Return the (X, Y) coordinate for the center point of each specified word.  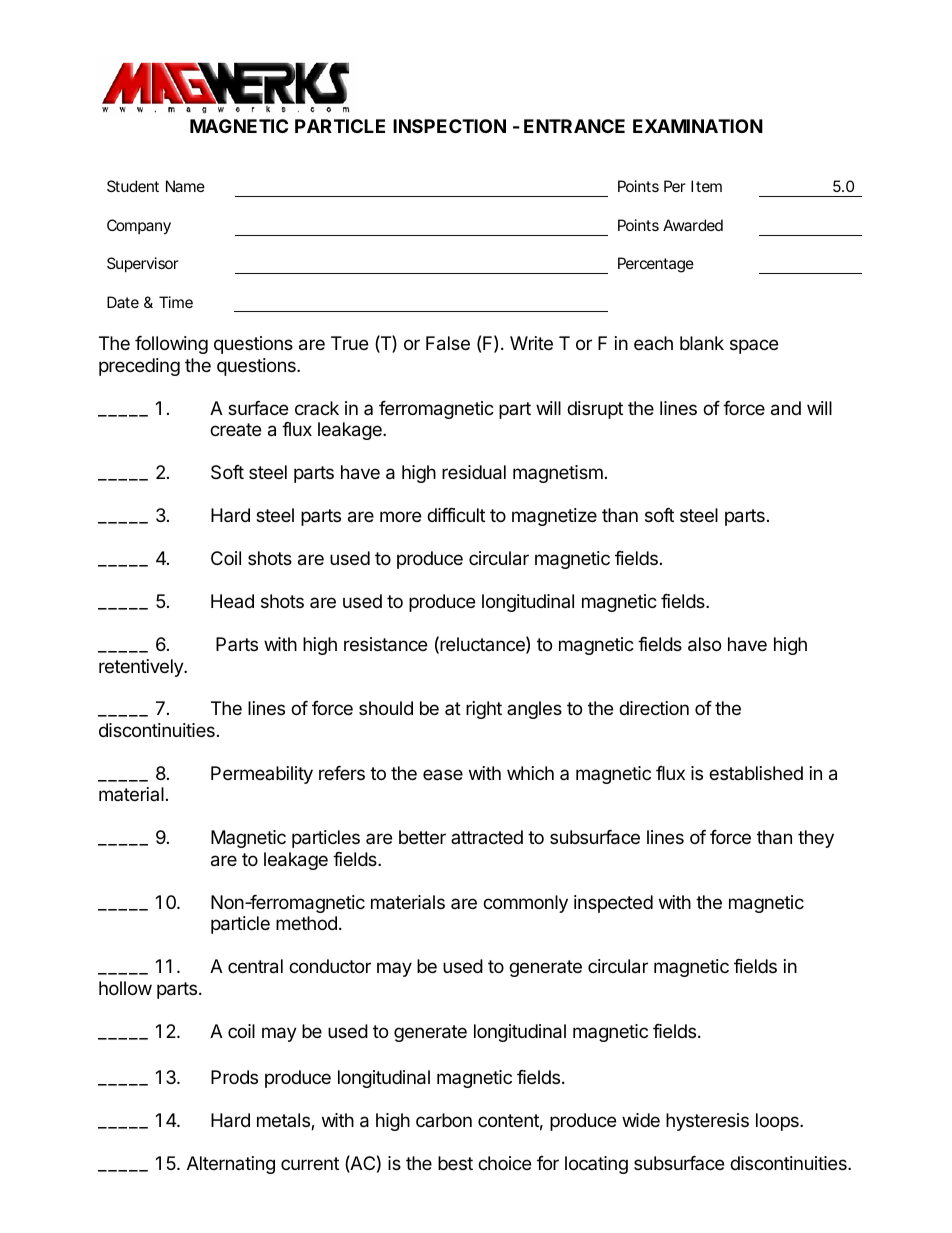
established (756, 773)
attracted (487, 837)
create (235, 429)
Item (706, 186)
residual (474, 472)
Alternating (231, 1165)
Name (185, 186)
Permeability (262, 775)
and (786, 408)
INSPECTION (449, 126)
